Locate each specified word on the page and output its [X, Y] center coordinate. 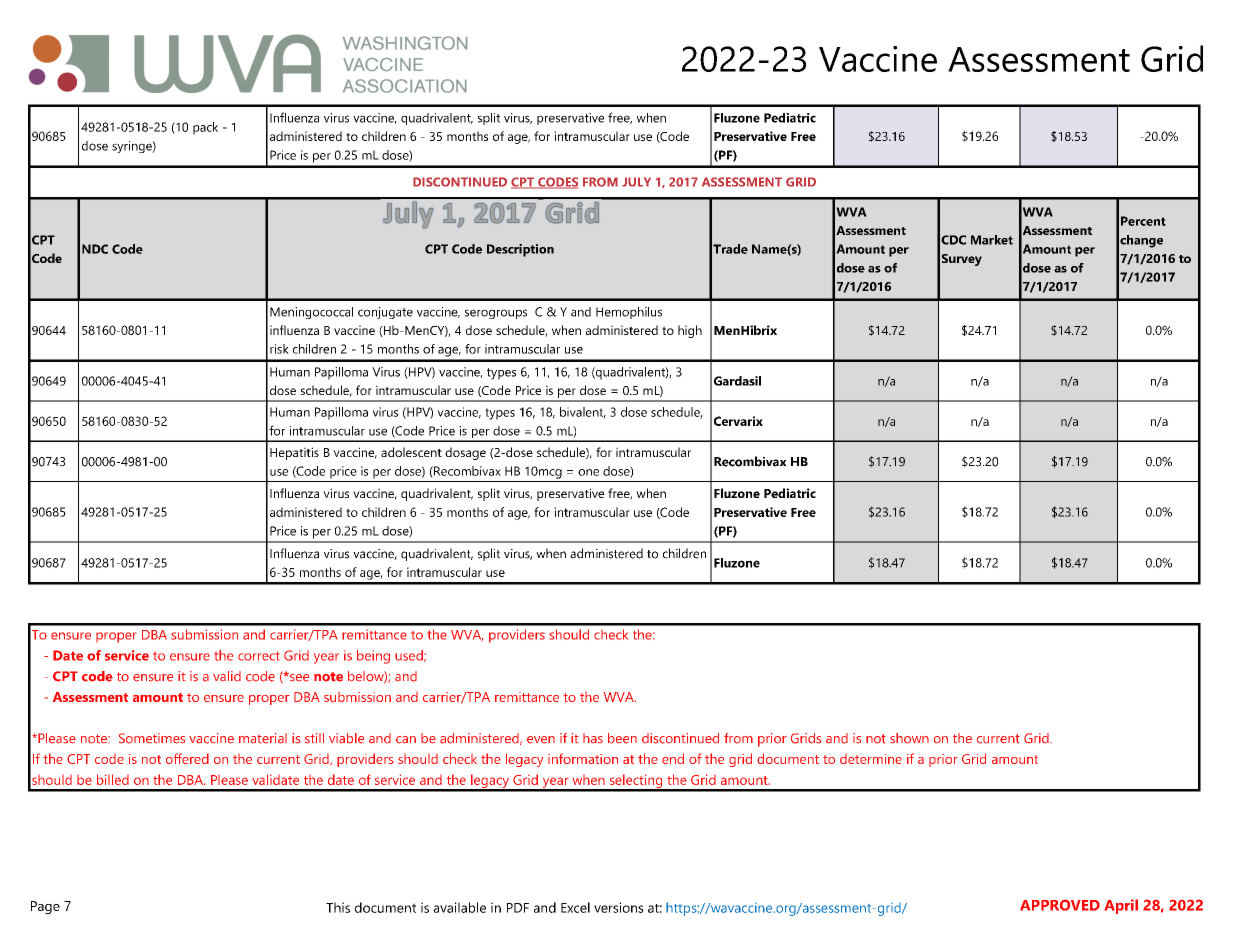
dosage [465, 453]
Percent [1143, 221]
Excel [575, 907]
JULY [636, 182]
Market [992, 240]
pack [205, 128]
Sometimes [152, 738]
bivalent [583, 413]
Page [45, 907]
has [593, 738]
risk [279, 349]
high [690, 331]
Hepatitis [294, 453]
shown [909, 738]
